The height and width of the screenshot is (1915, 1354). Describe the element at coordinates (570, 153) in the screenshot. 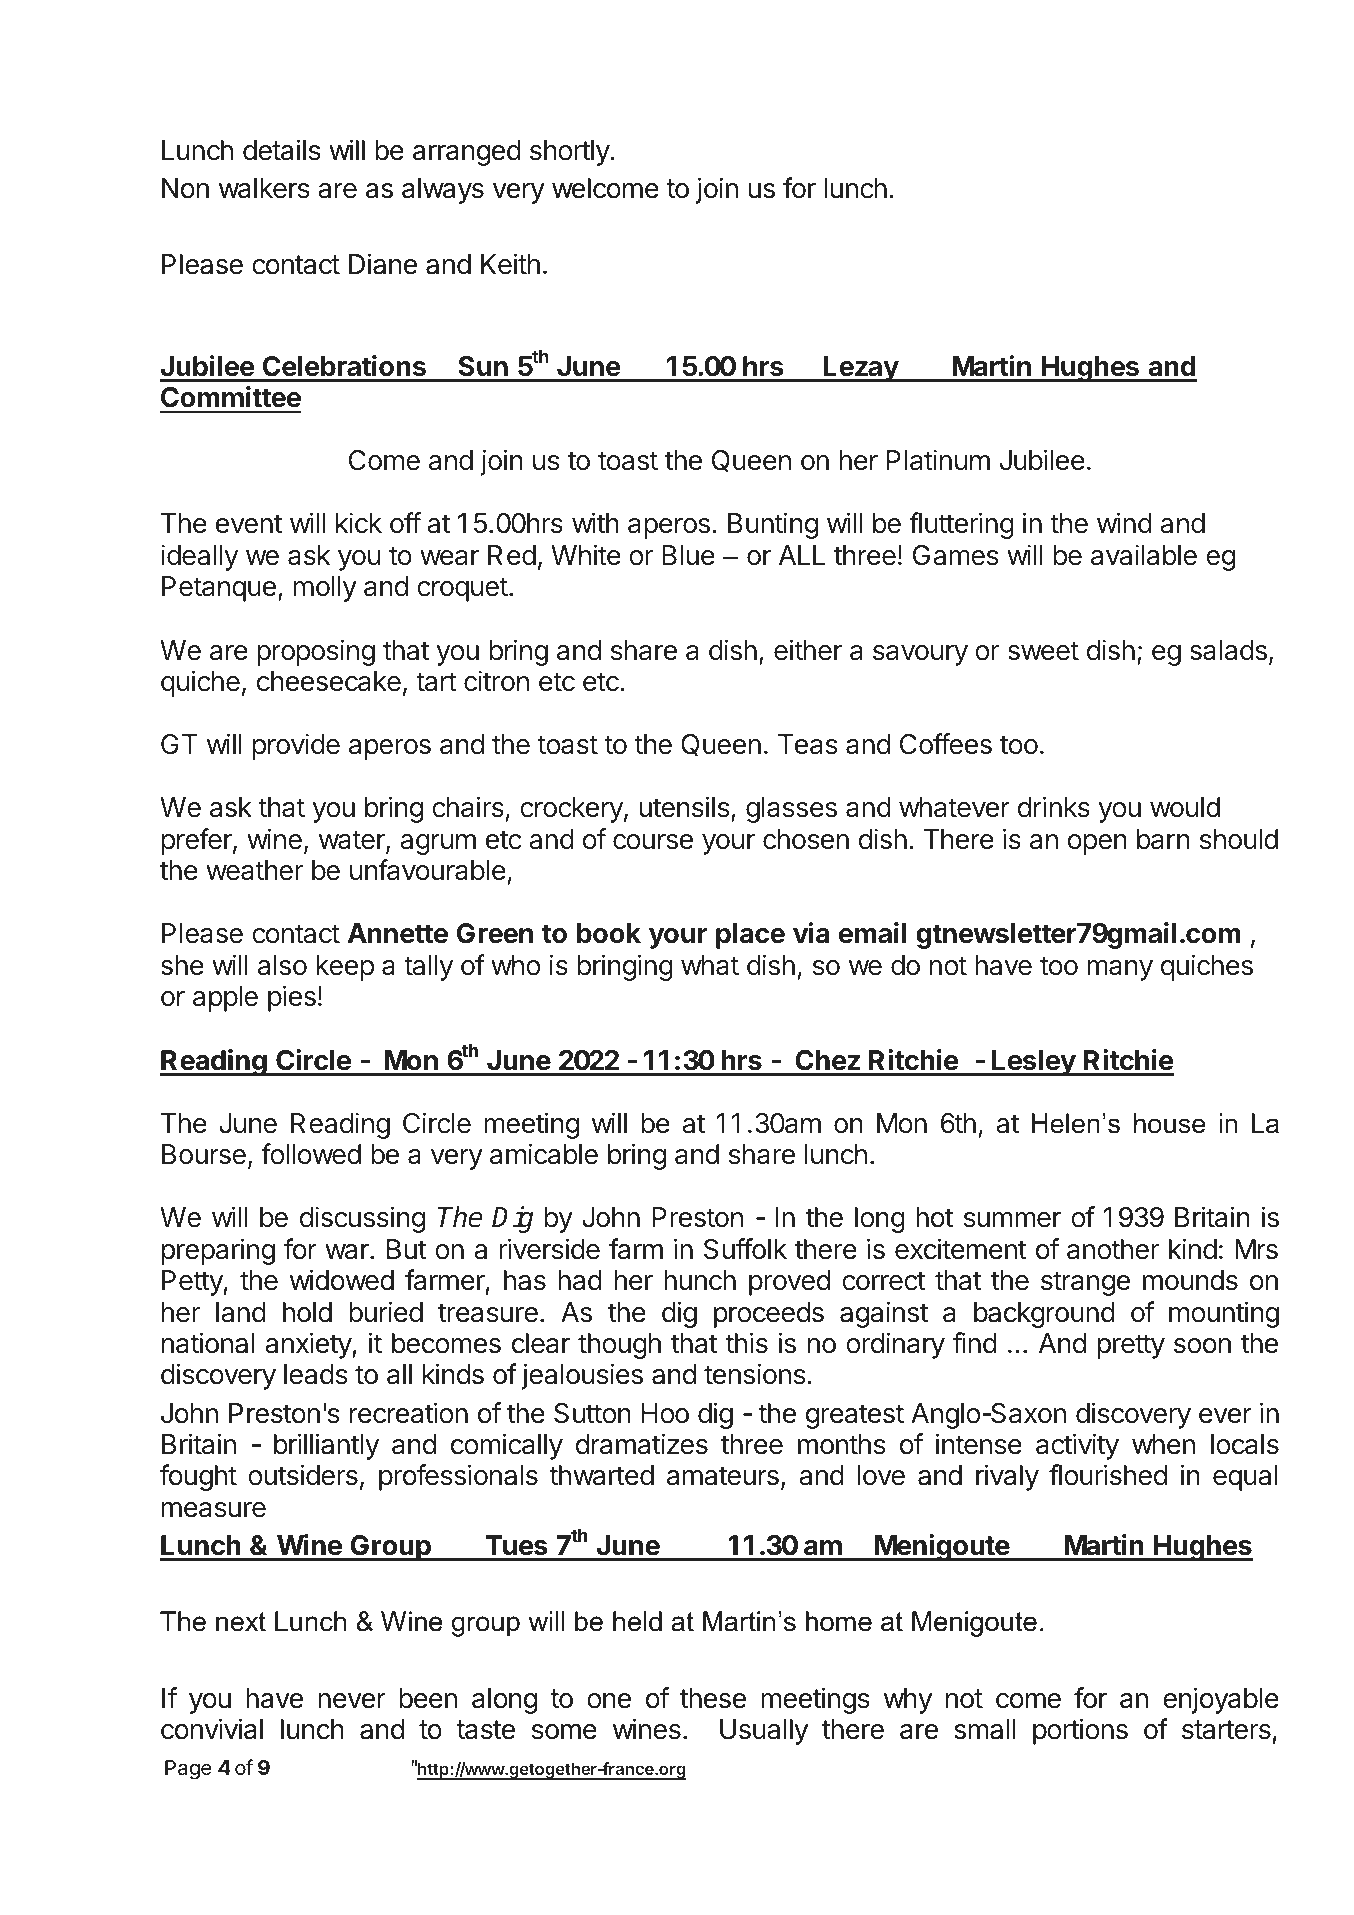

I see `shortly` at that location.
